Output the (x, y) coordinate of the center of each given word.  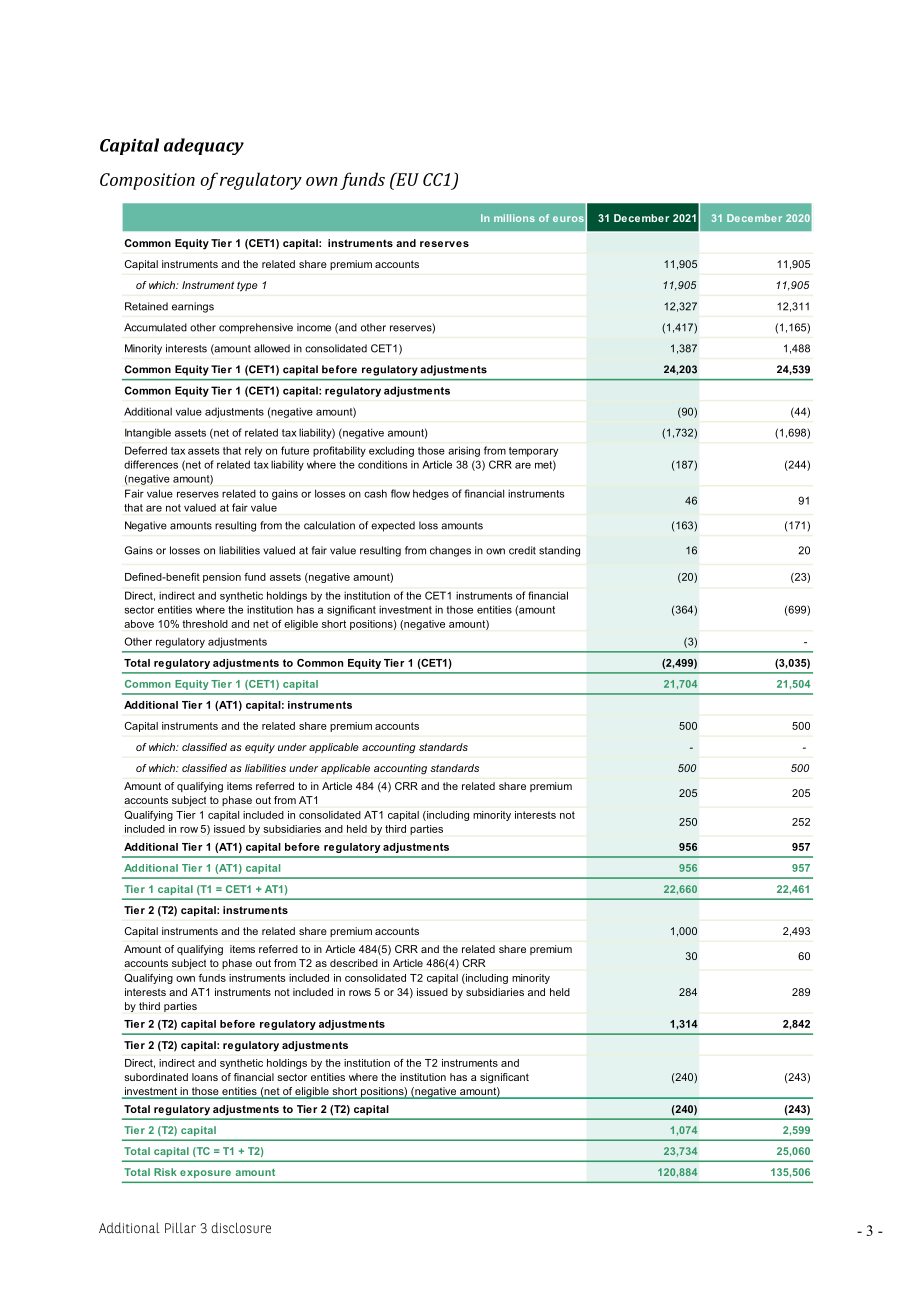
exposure (205, 1174)
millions (514, 218)
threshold (205, 624)
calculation (329, 525)
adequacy (204, 146)
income (314, 327)
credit (522, 550)
